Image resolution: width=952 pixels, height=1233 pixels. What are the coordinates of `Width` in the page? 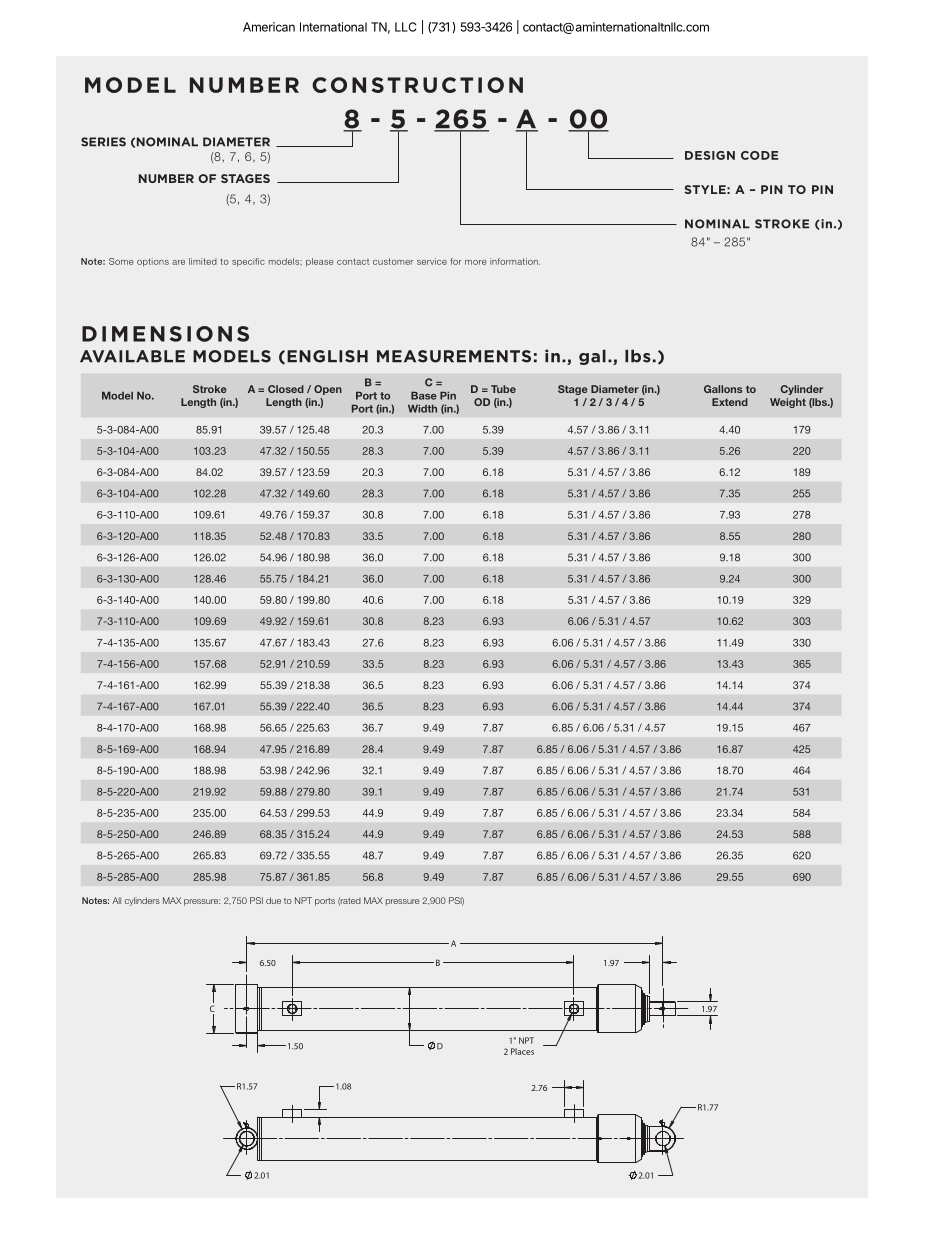 It's located at (422, 408).
